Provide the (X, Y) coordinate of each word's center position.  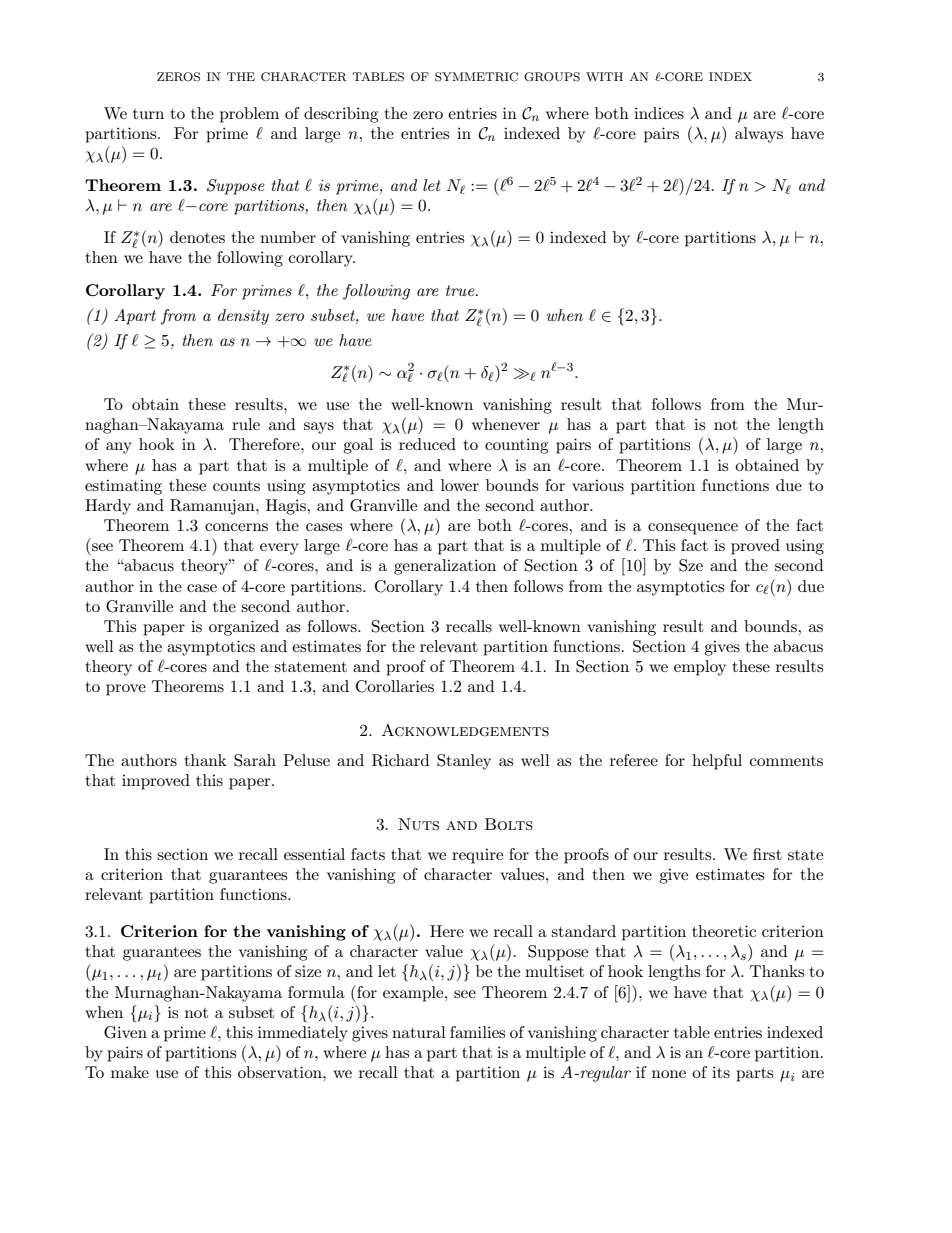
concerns (236, 527)
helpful (717, 762)
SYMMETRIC (476, 77)
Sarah (255, 760)
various (598, 485)
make (130, 1072)
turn (148, 114)
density (243, 317)
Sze (691, 565)
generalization (445, 567)
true (461, 290)
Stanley (464, 762)
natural (419, 1032)
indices (659, 113)
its (721, 1072)
